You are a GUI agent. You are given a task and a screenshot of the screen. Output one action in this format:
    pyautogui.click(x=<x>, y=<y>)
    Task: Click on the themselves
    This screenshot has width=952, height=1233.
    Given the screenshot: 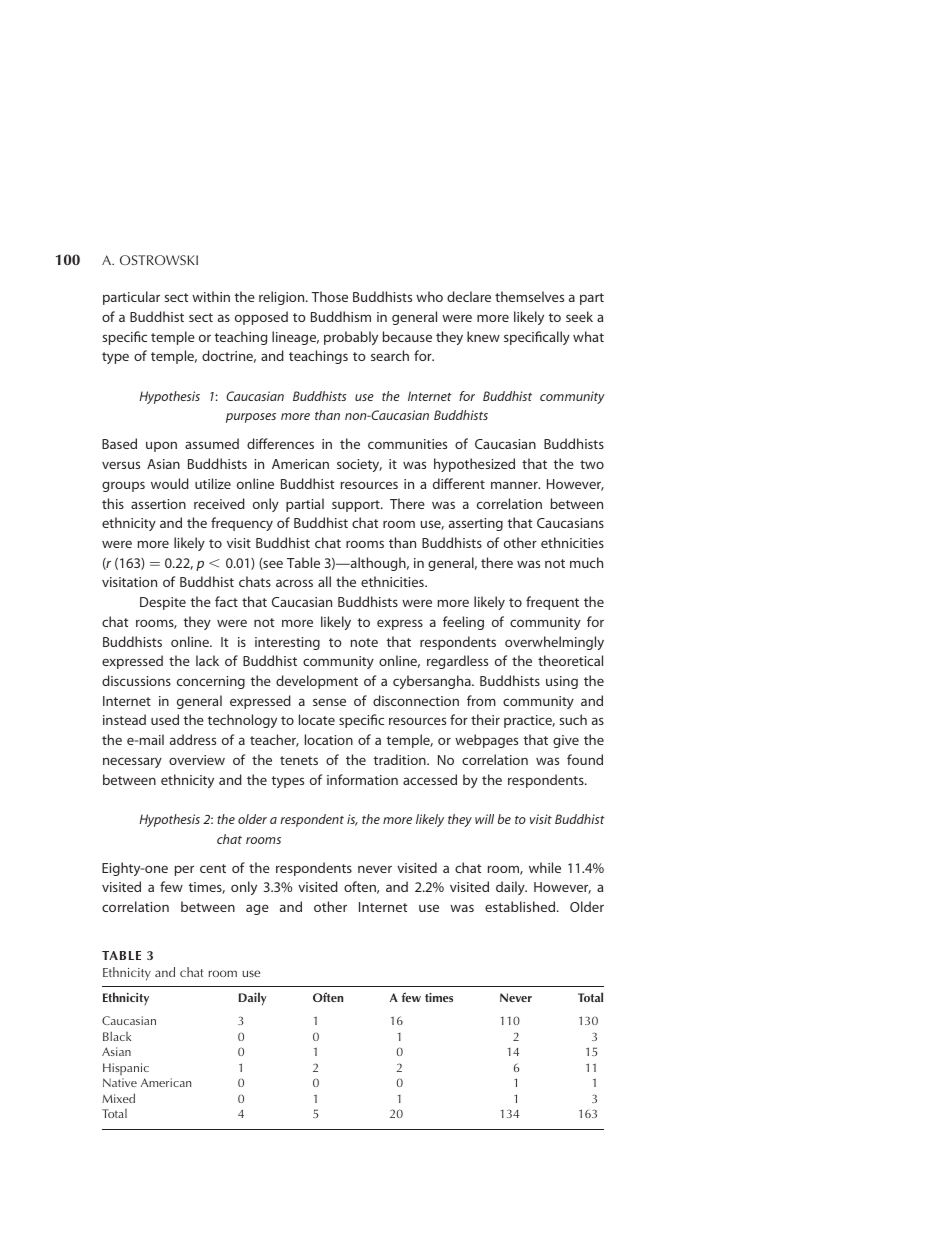 What is the action you would take?
    pyautogui.click(x=529, y=296)
